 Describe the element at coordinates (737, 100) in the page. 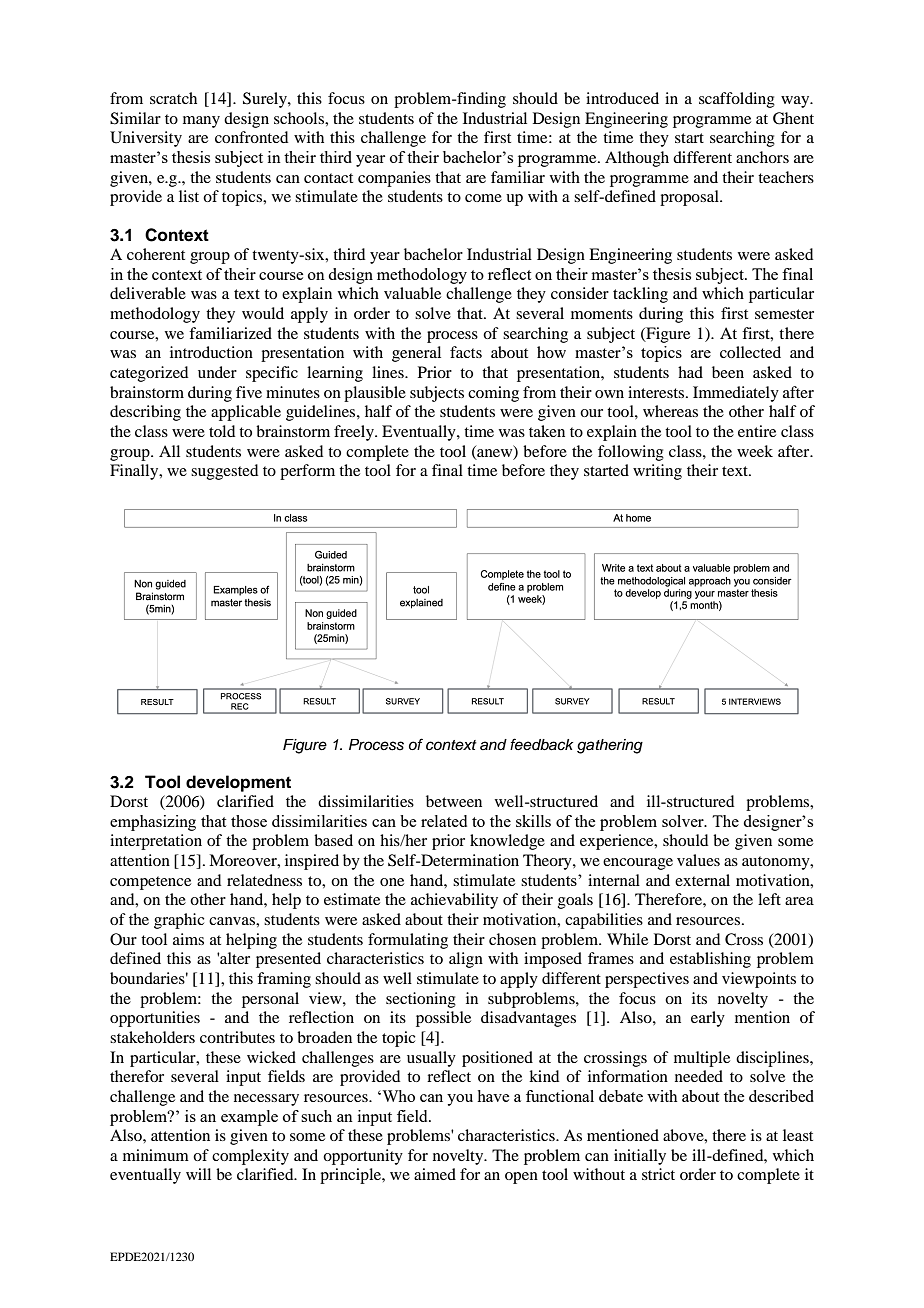

I see `scaffolding` at that location.
